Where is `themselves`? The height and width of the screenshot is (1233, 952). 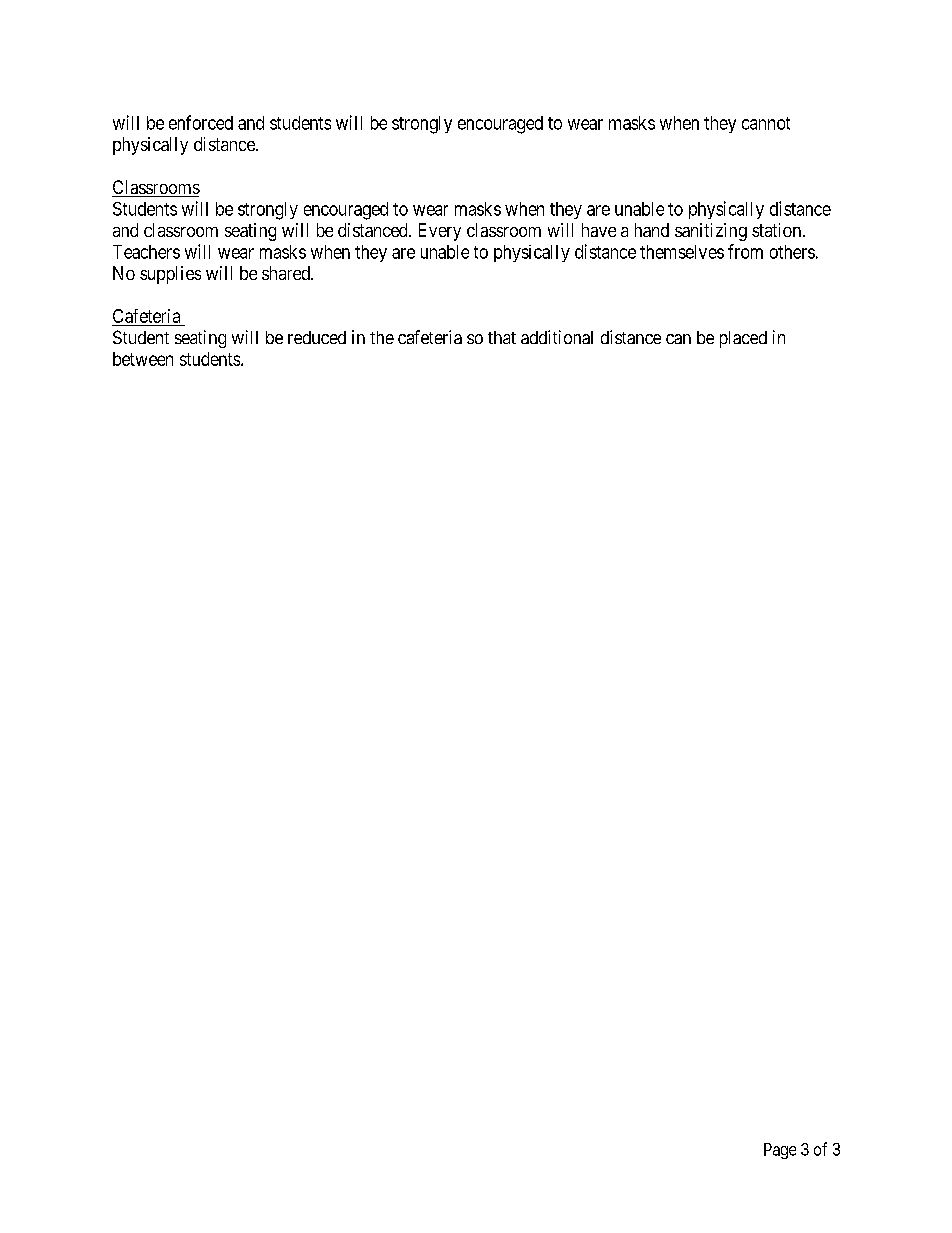 themselves is located at coordinates (682, 252).
